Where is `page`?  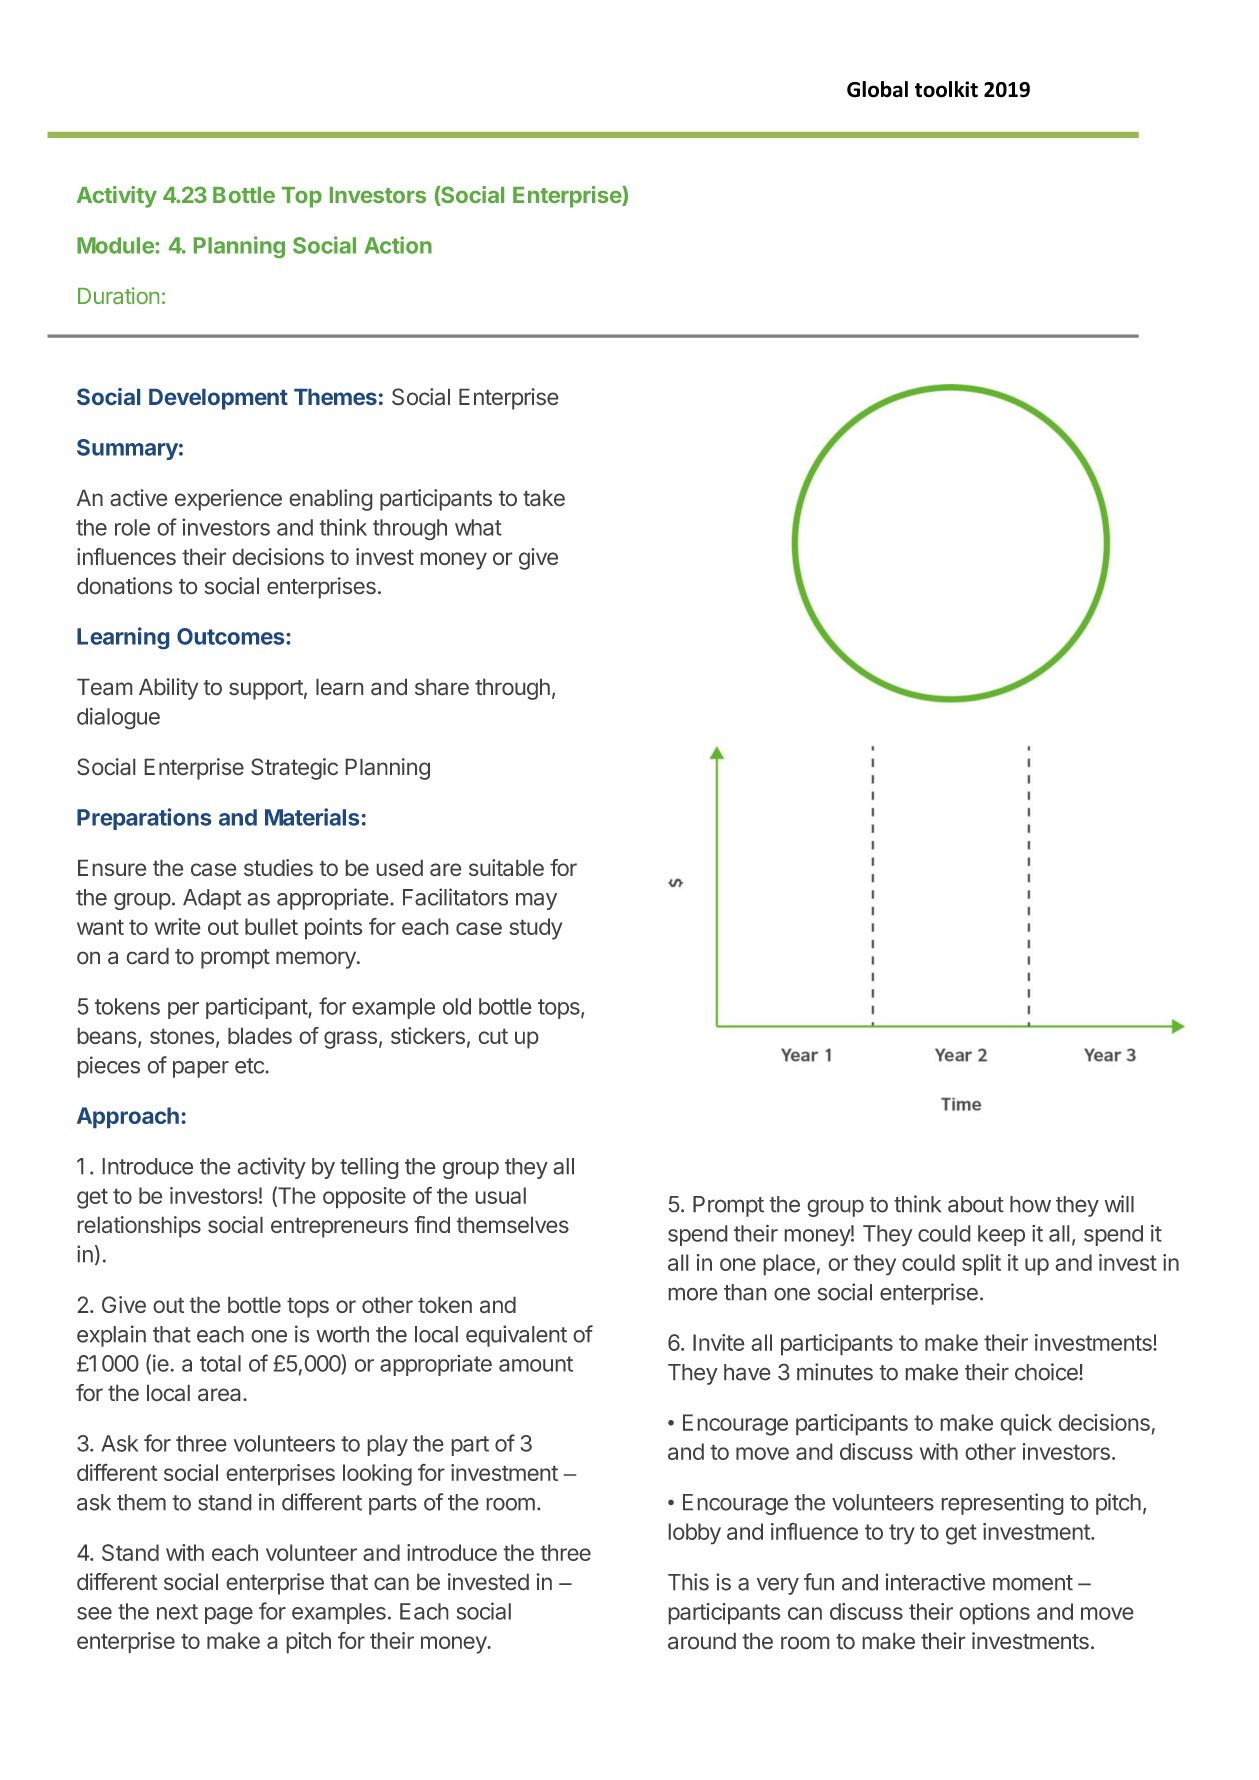
page is located at coordinates (229, 1615).
